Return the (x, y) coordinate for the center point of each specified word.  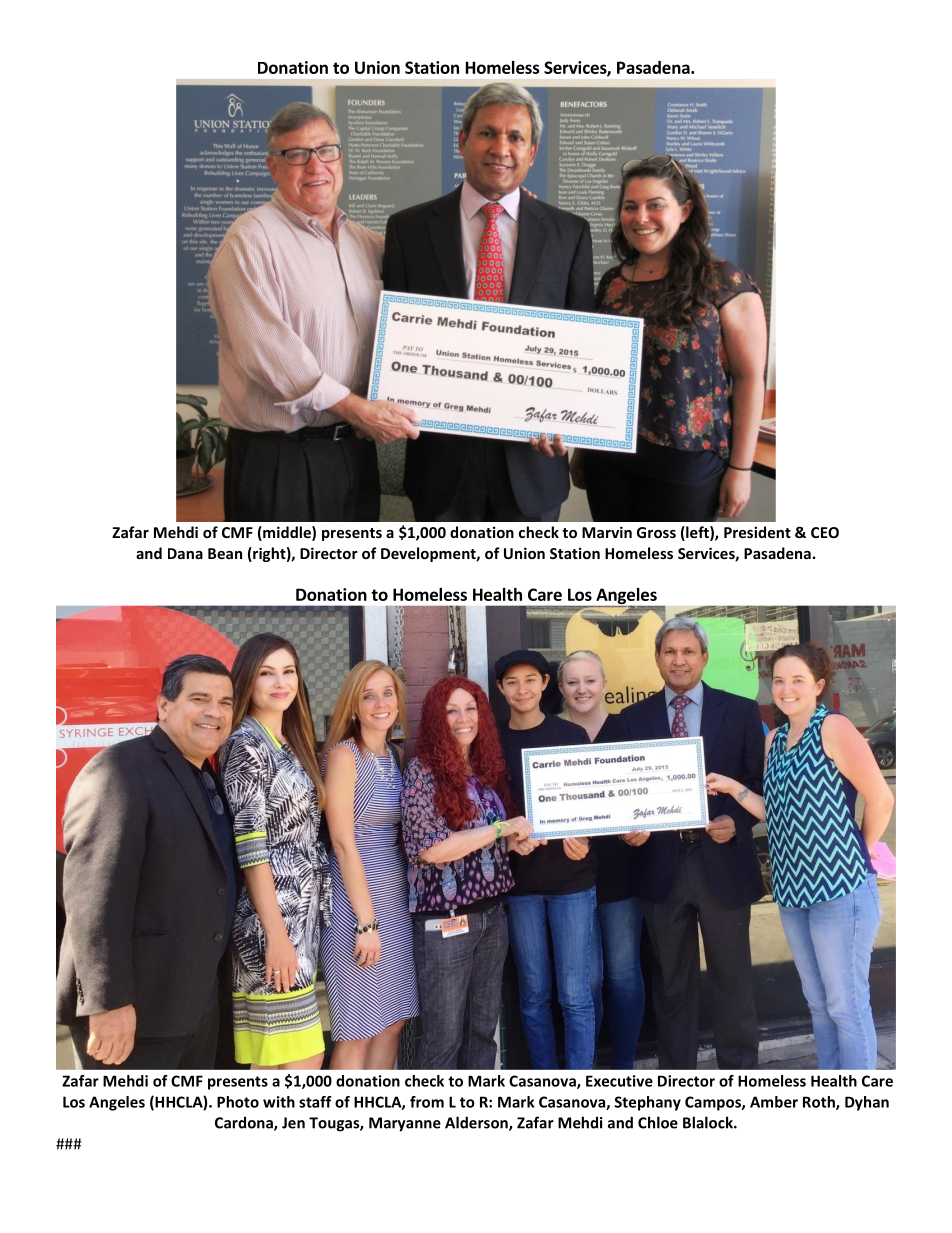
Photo (238, 1102)
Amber (774, 1102)
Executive (619, 1081)
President (757, 532)
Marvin (607, 532)
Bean (225, 553)
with (279, 1102)
